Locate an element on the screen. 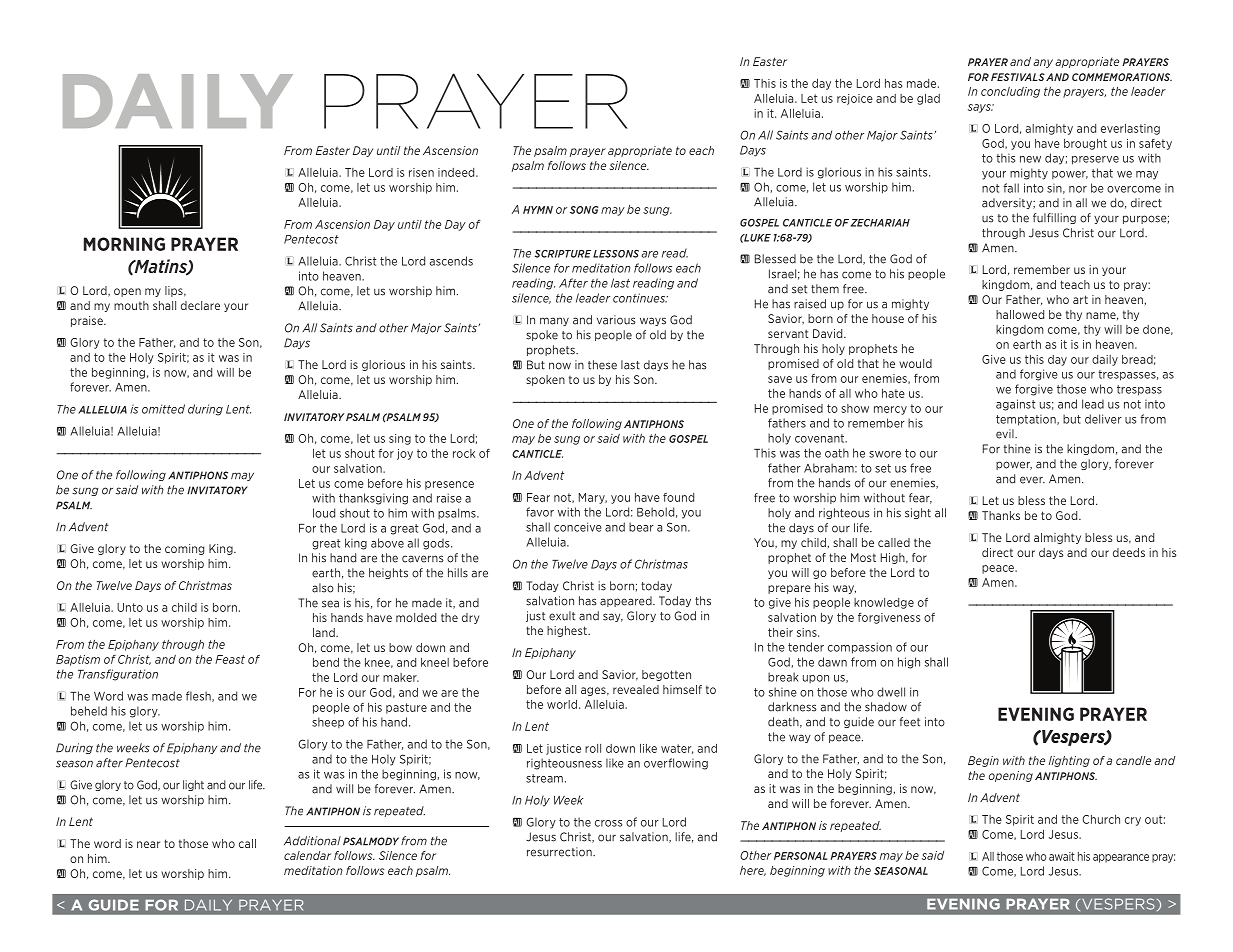  risen is located at coordinates (421, 172).
